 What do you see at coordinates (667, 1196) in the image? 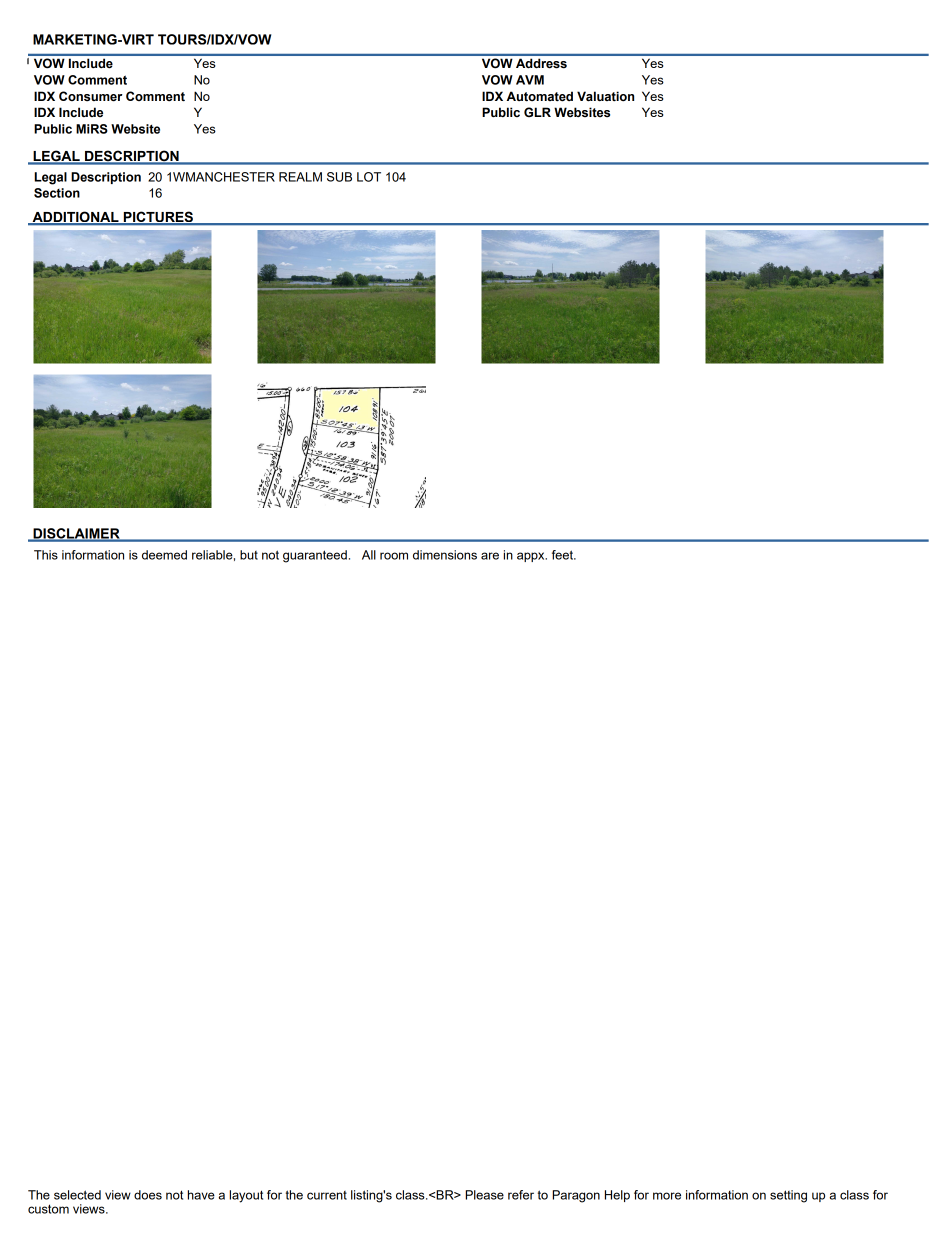
I see `more` at bounding box center [667, 1196].
